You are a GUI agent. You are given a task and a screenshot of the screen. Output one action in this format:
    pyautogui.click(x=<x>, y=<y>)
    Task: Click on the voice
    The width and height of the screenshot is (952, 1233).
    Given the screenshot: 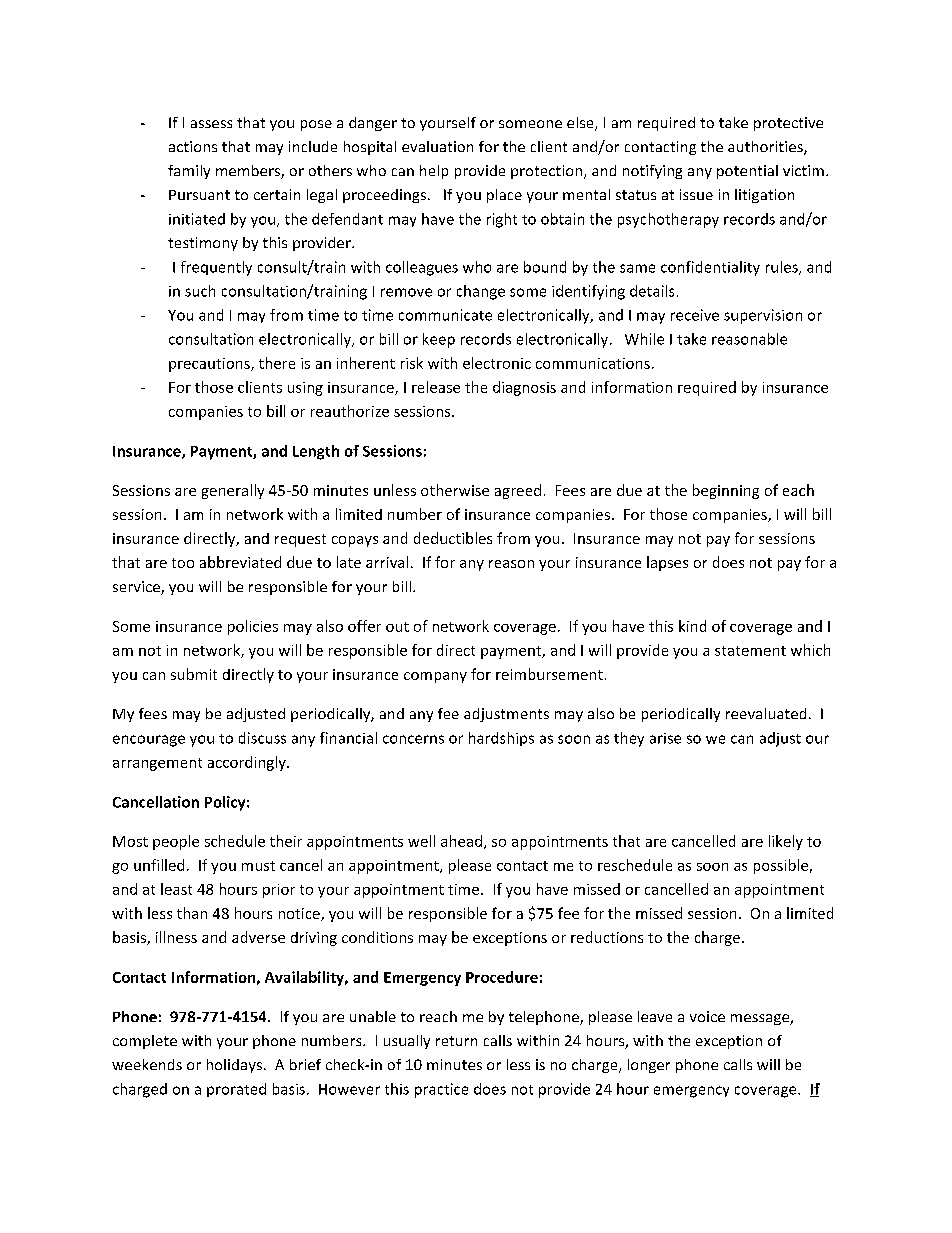 What is the action you would take?
    pyautogui.click(x=707, y=1016)
